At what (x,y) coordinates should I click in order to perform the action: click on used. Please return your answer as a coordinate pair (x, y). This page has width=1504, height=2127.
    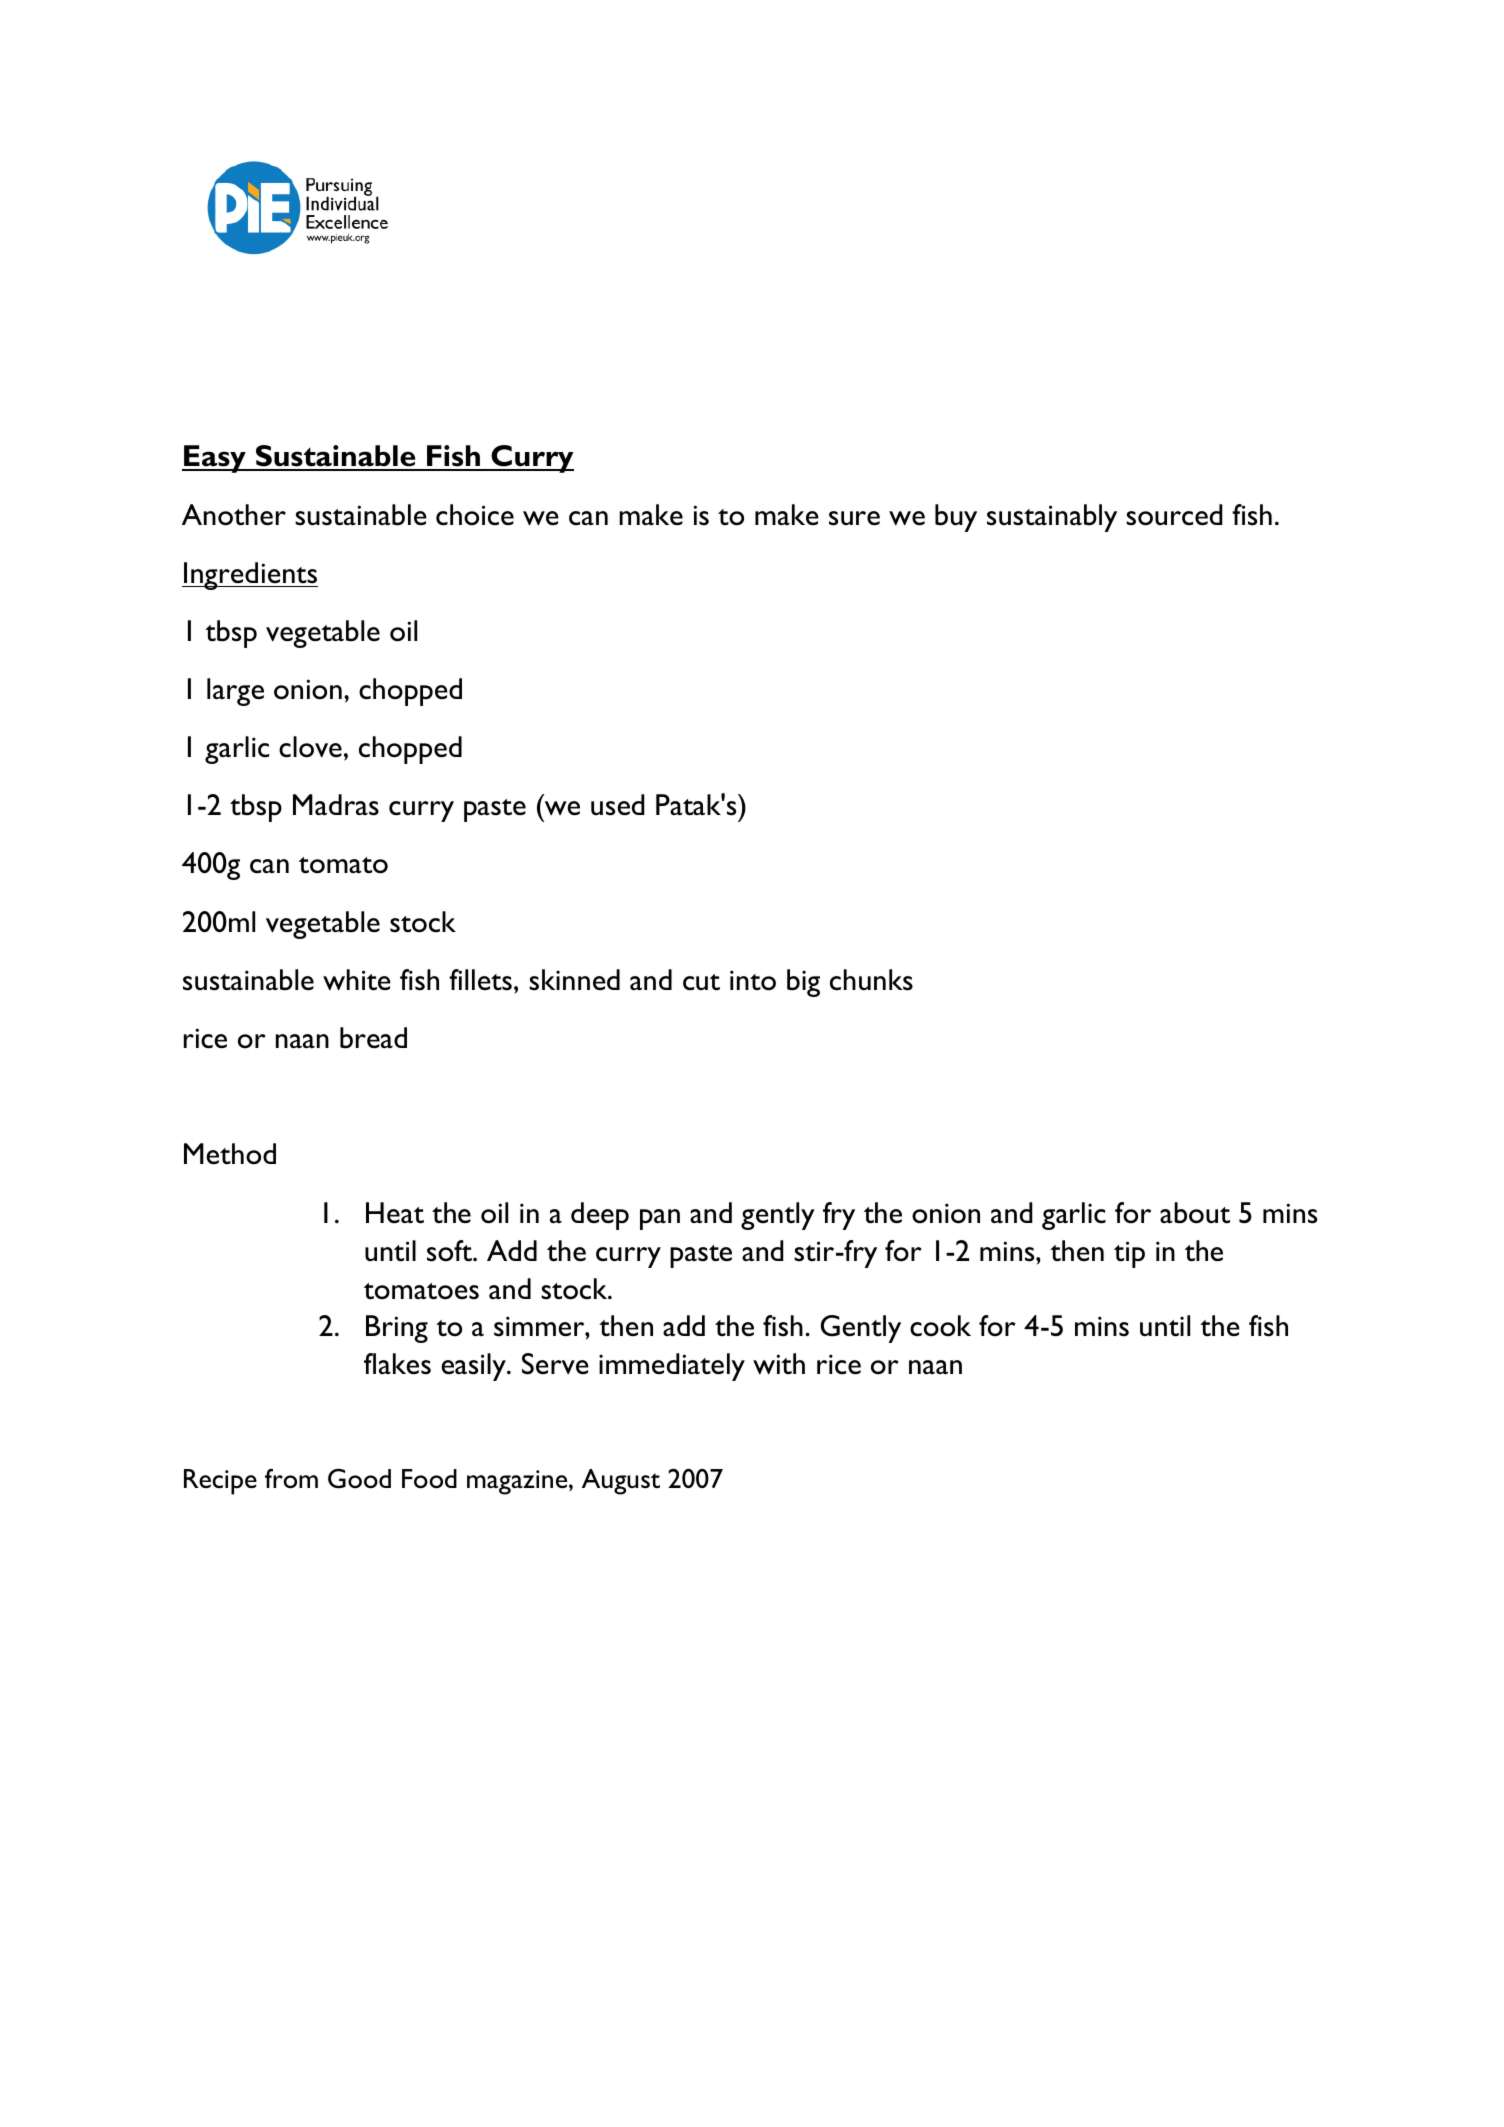
    Looking at the image, I should click on (618, 805).
